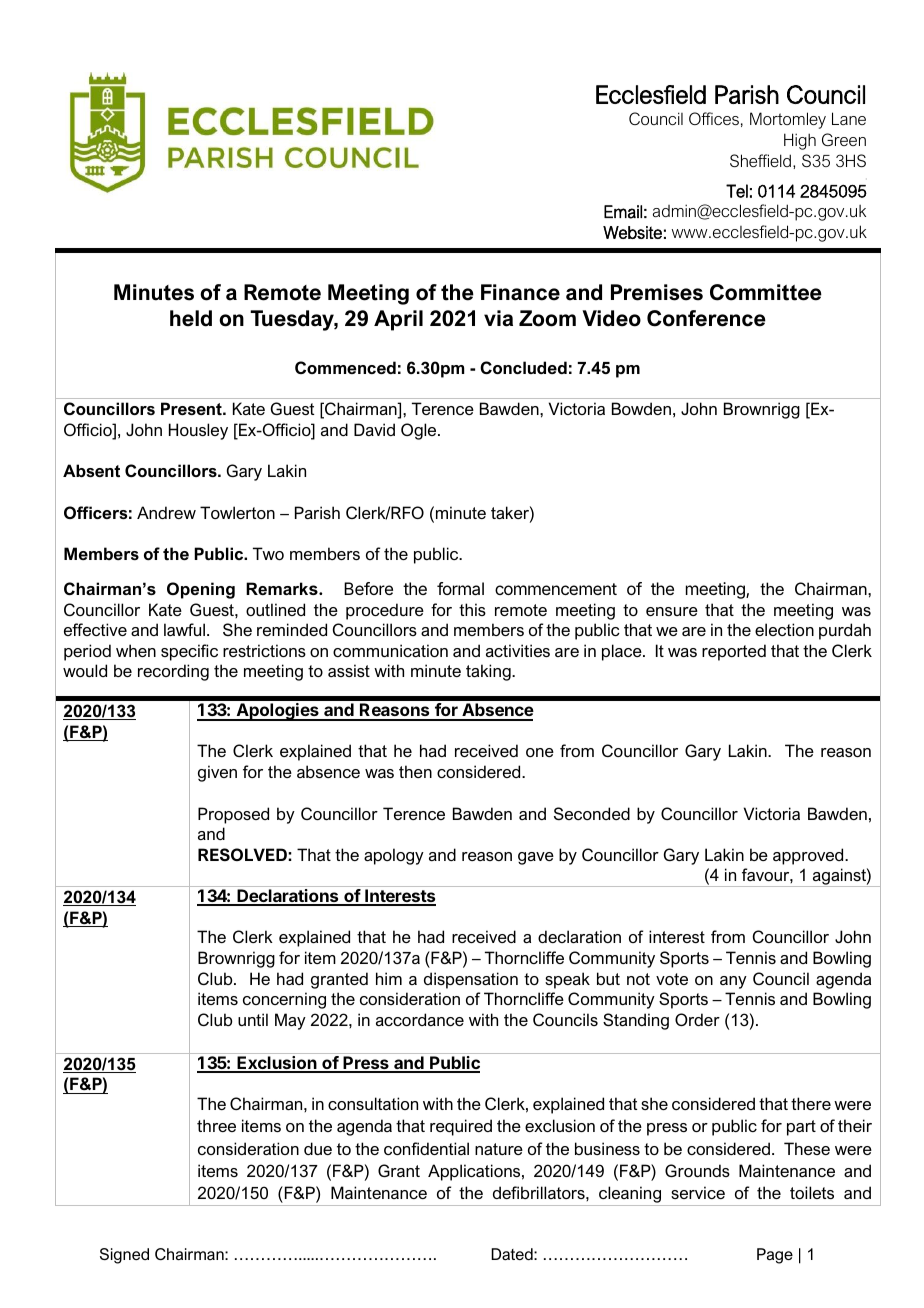  Describe the element at coordinates (623, 212) in the screenshot. I see `Email` at that location.
